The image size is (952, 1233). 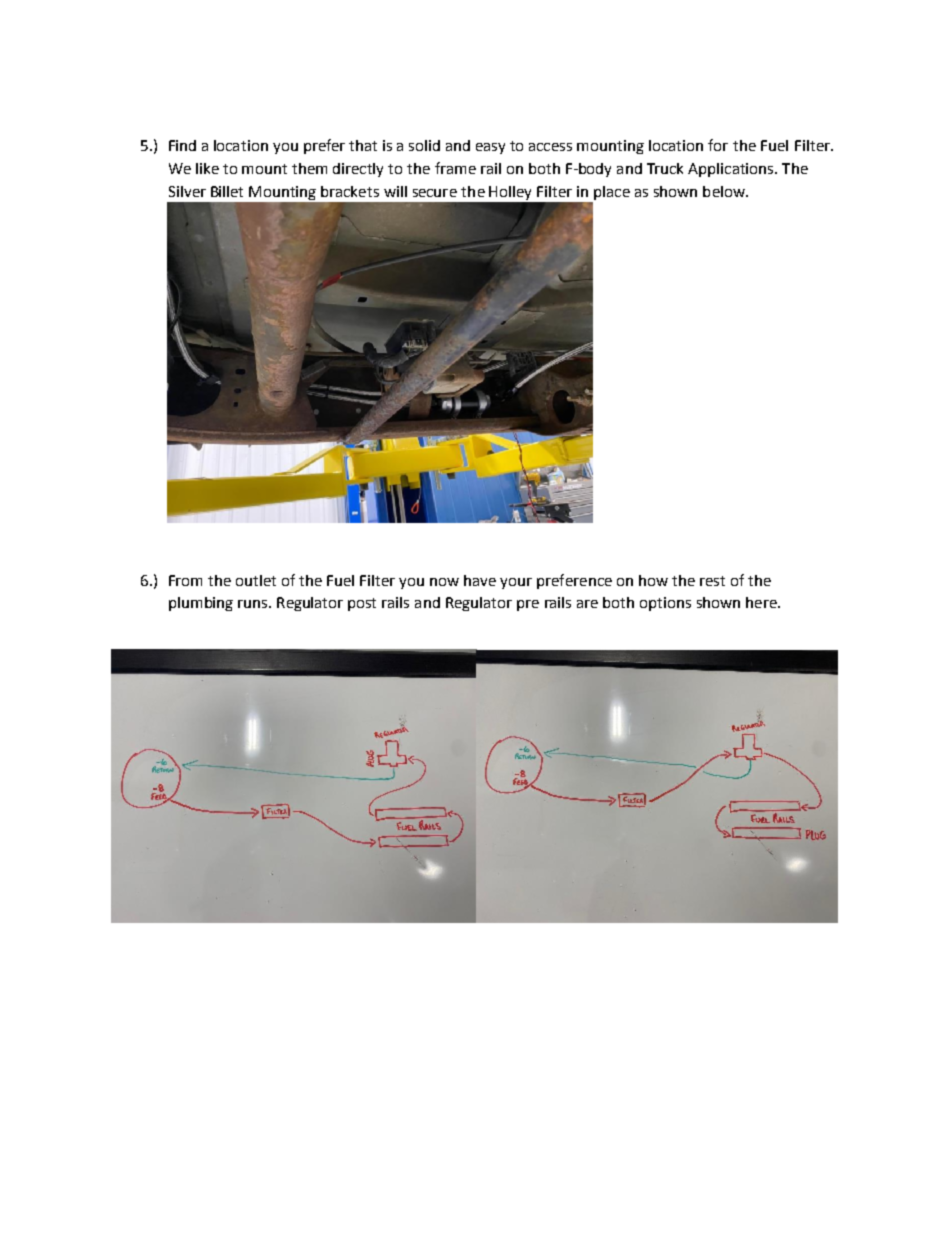 I want to click on outlet, so click(x=256, y=580).
